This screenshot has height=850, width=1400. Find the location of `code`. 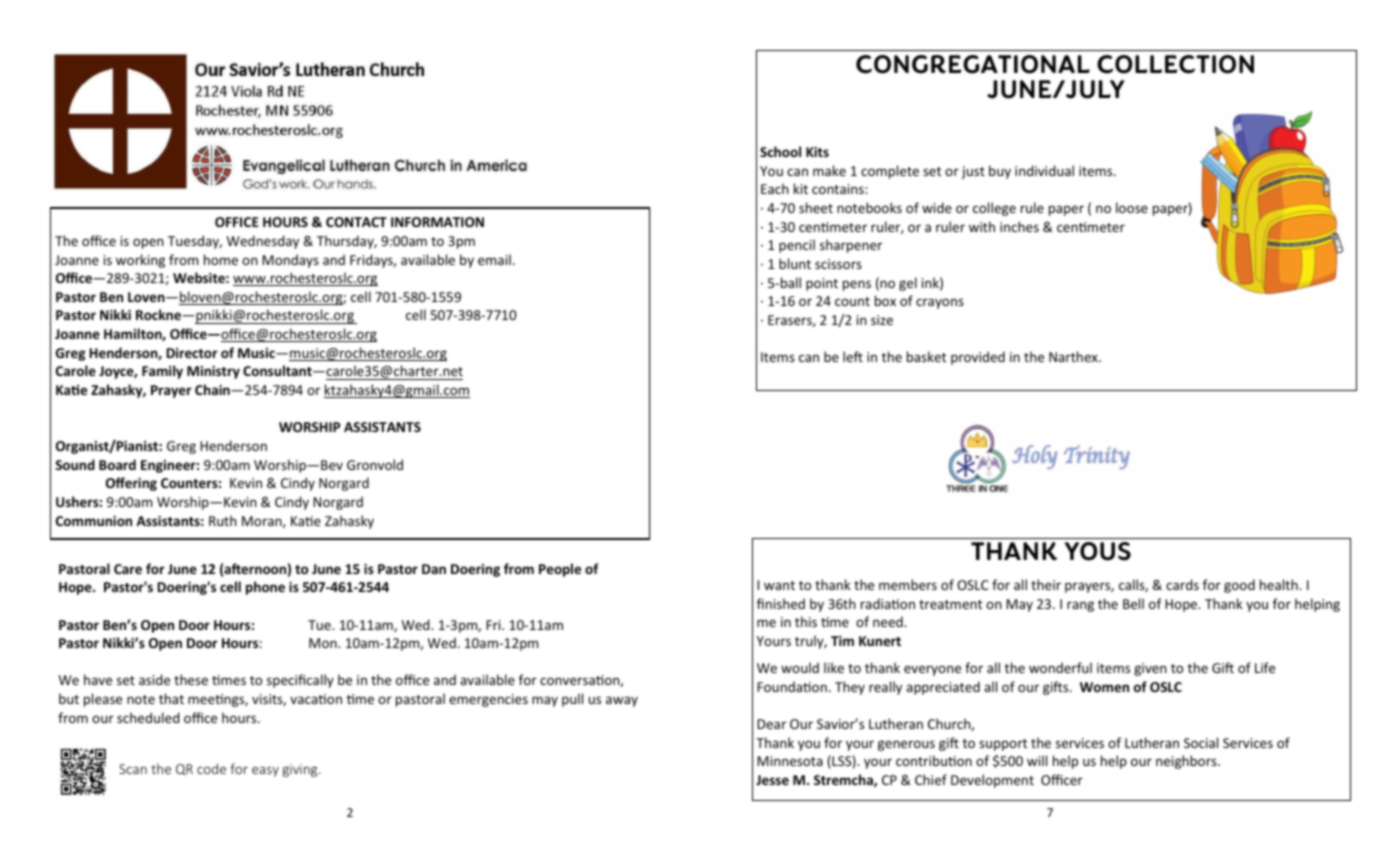

code is located at coordinates (211, 768).
